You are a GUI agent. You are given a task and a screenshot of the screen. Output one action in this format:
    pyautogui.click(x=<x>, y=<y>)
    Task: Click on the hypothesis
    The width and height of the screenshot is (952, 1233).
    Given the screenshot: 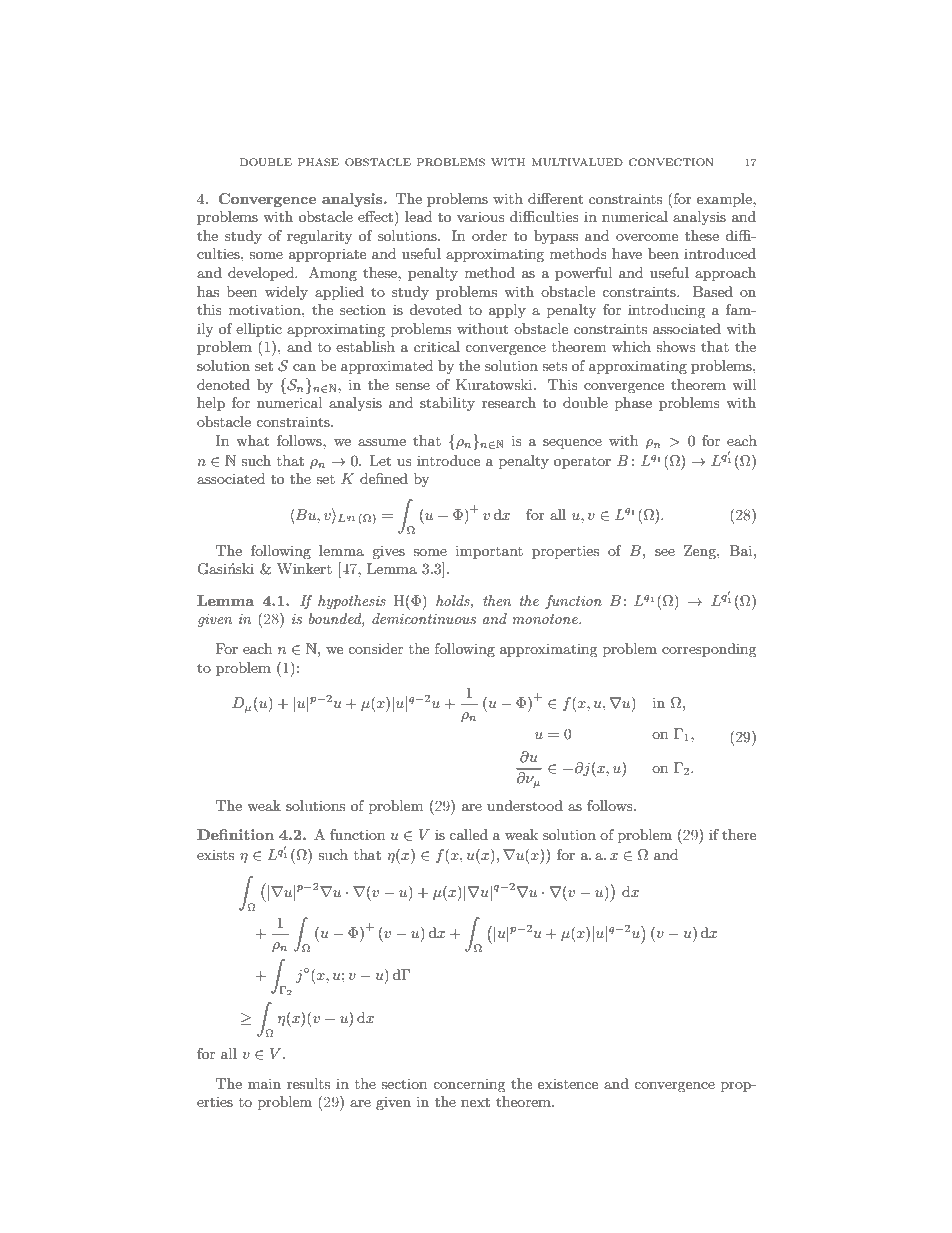 What is the action you would take?
    pyautogui.click(x=352, y=602)
